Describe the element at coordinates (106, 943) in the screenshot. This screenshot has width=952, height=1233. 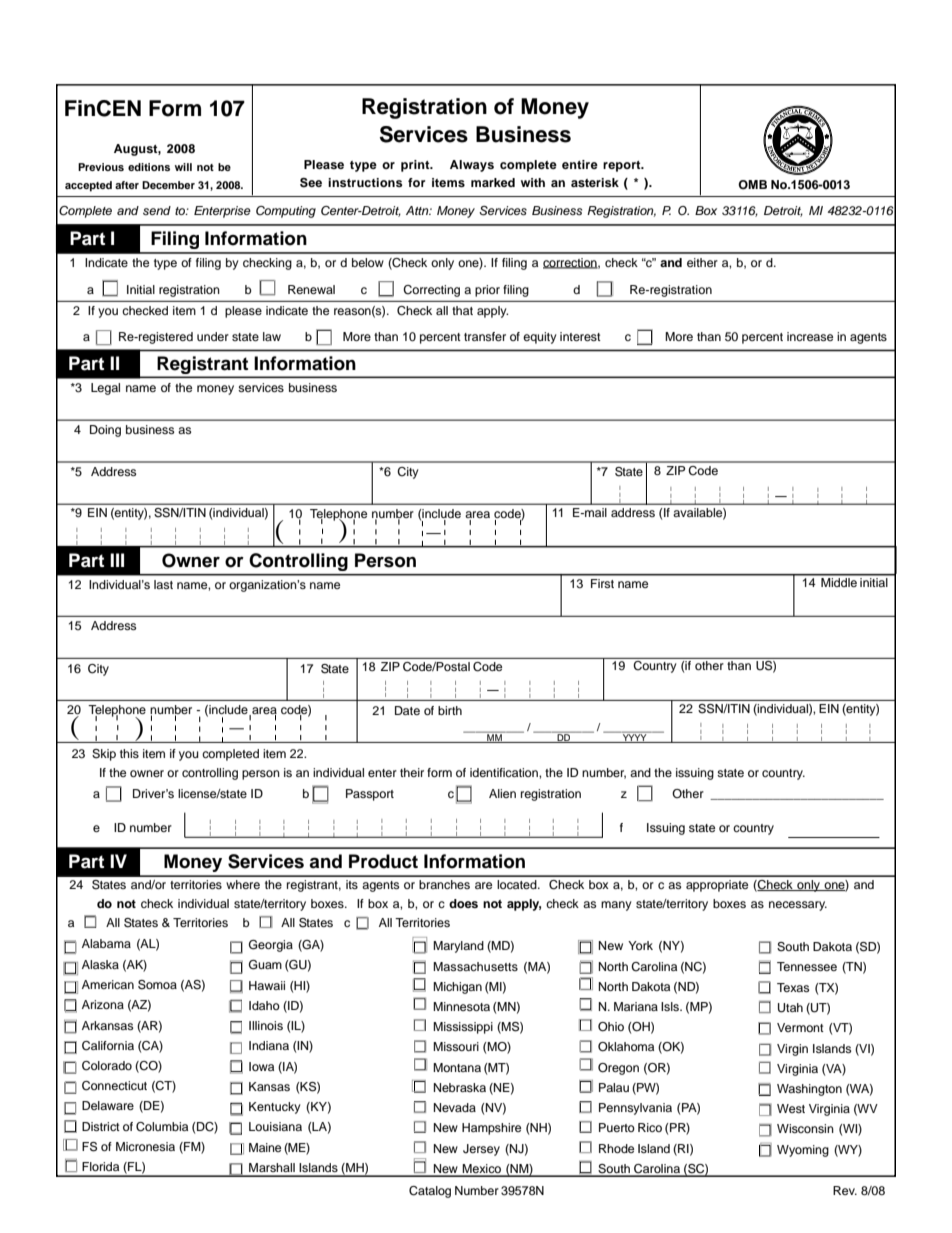
I see `Alabama` at that location.
